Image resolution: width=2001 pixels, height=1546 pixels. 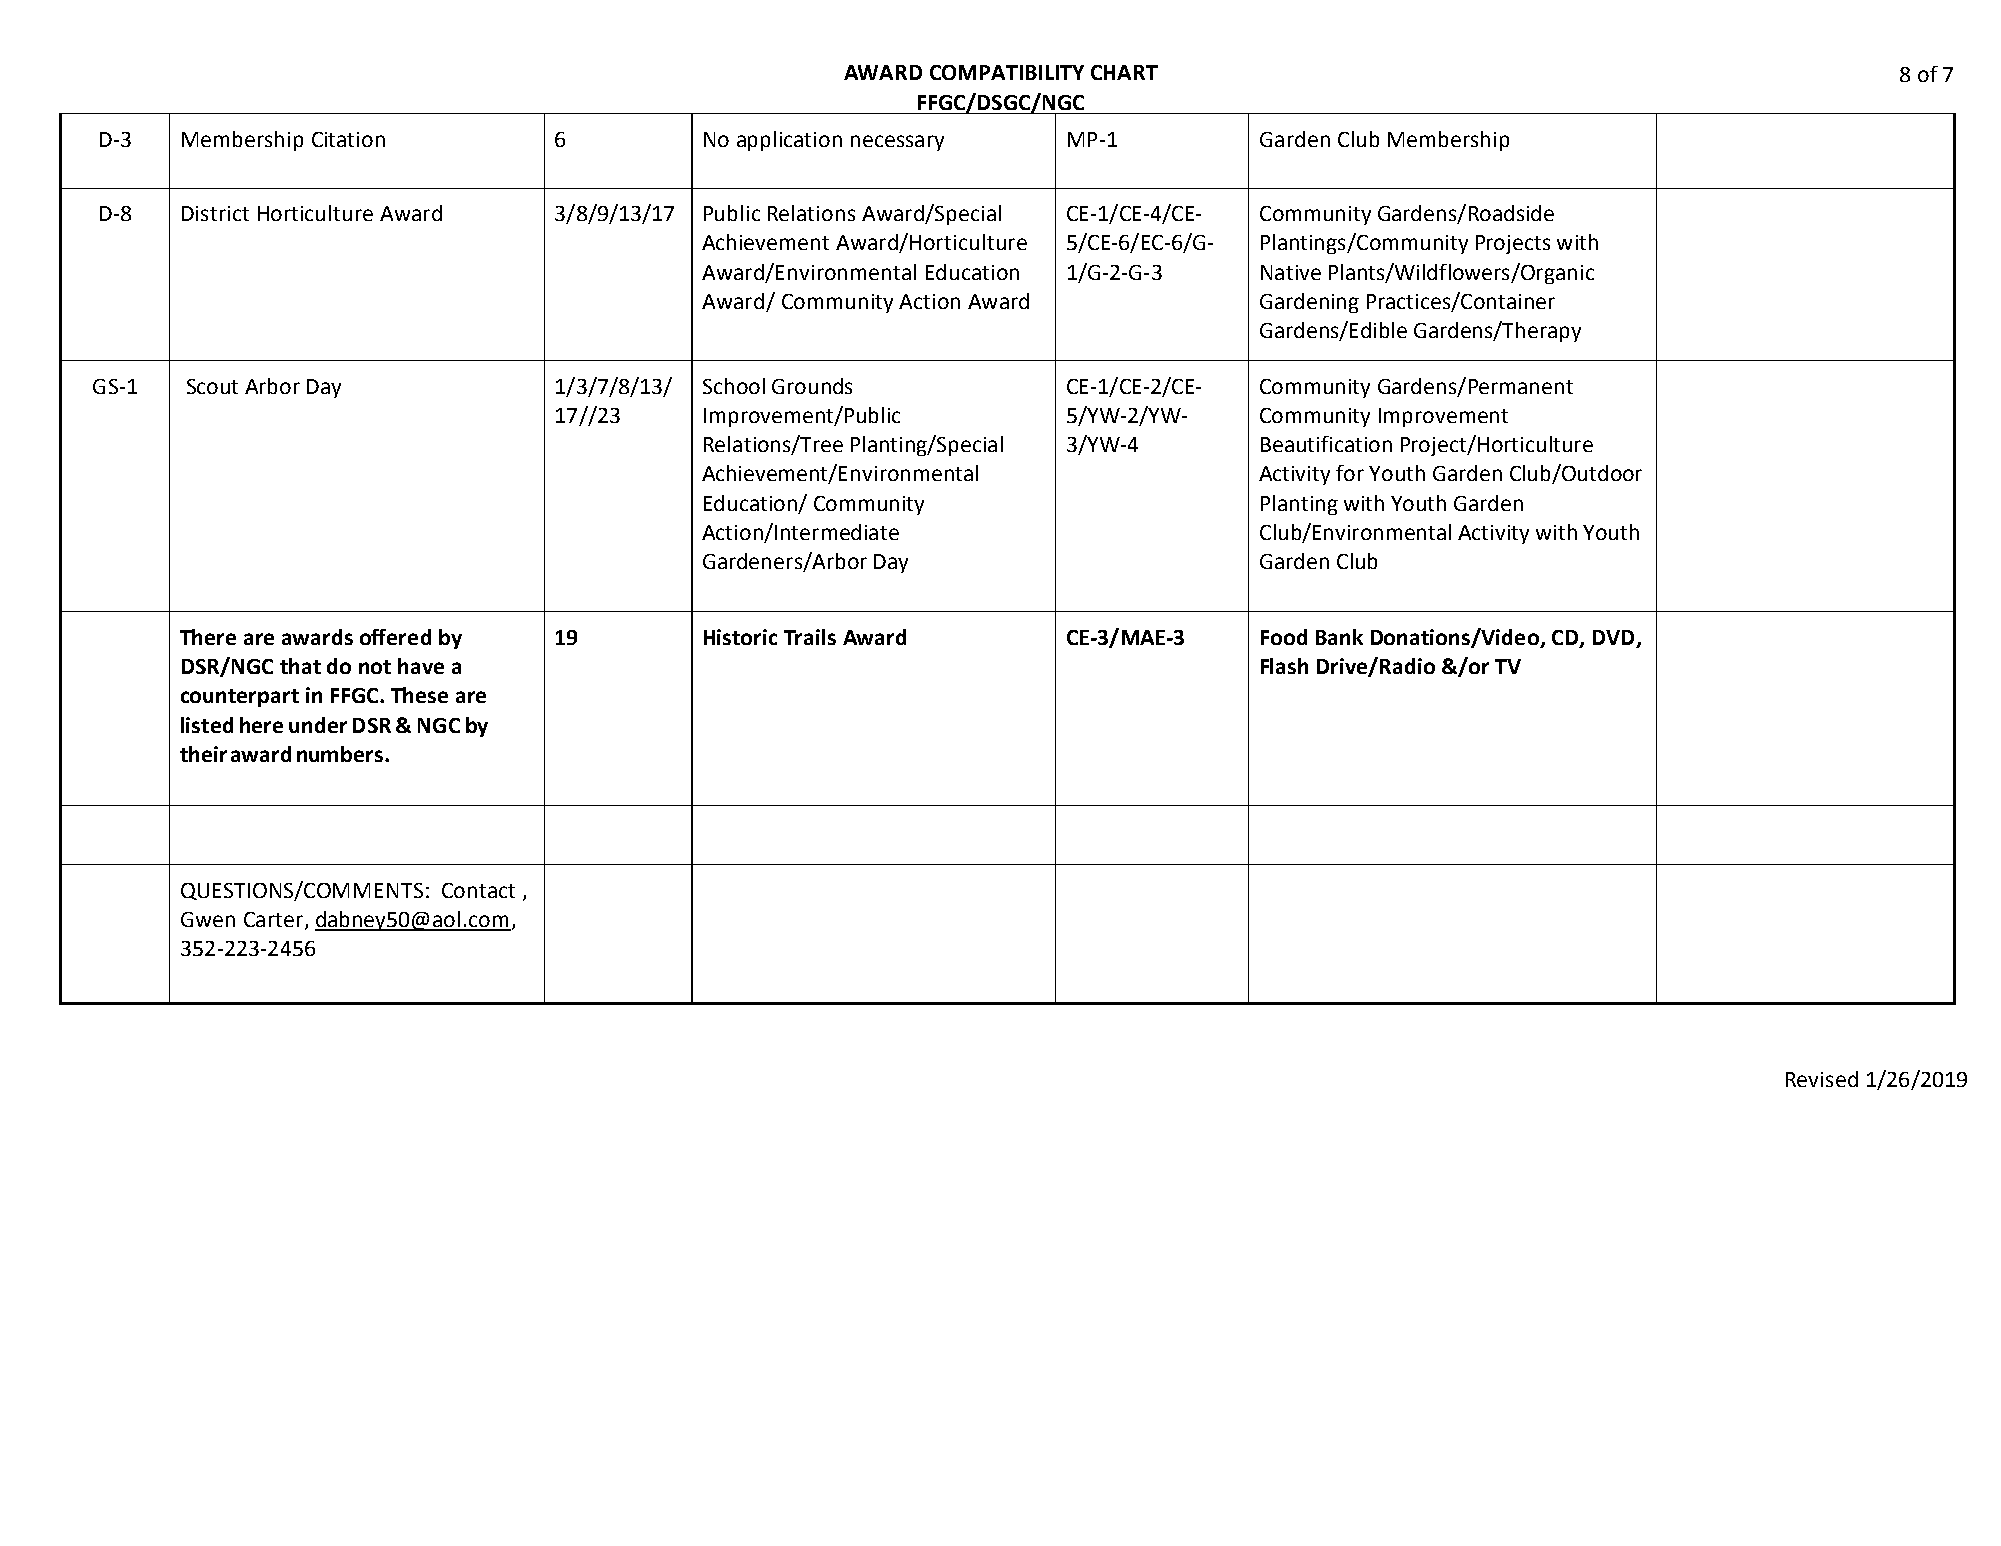 What do you see at coordinates (1613, 637) in the image?
I see `DVD` at bounding box center [1613, 637].
